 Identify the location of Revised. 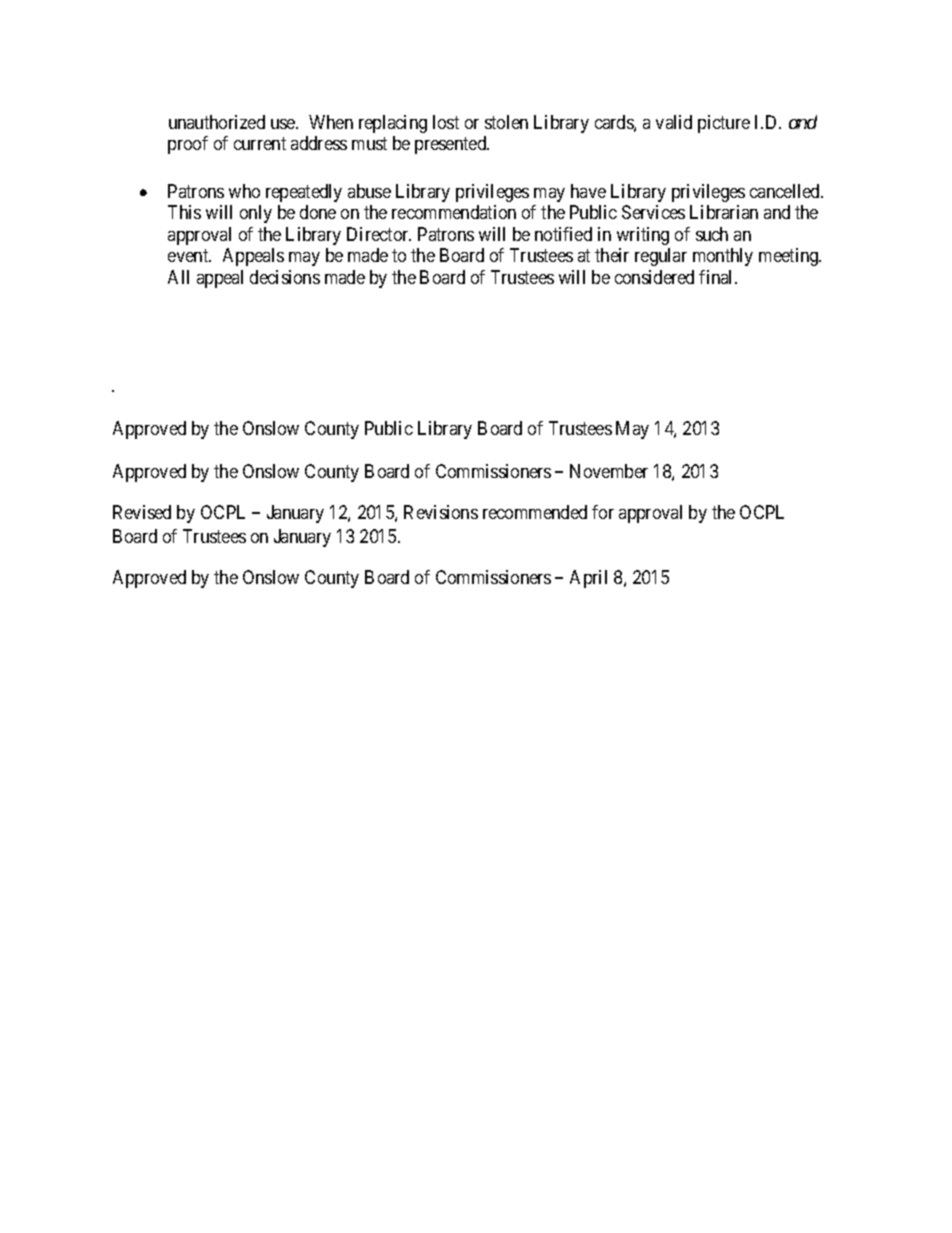
(142, 512).
